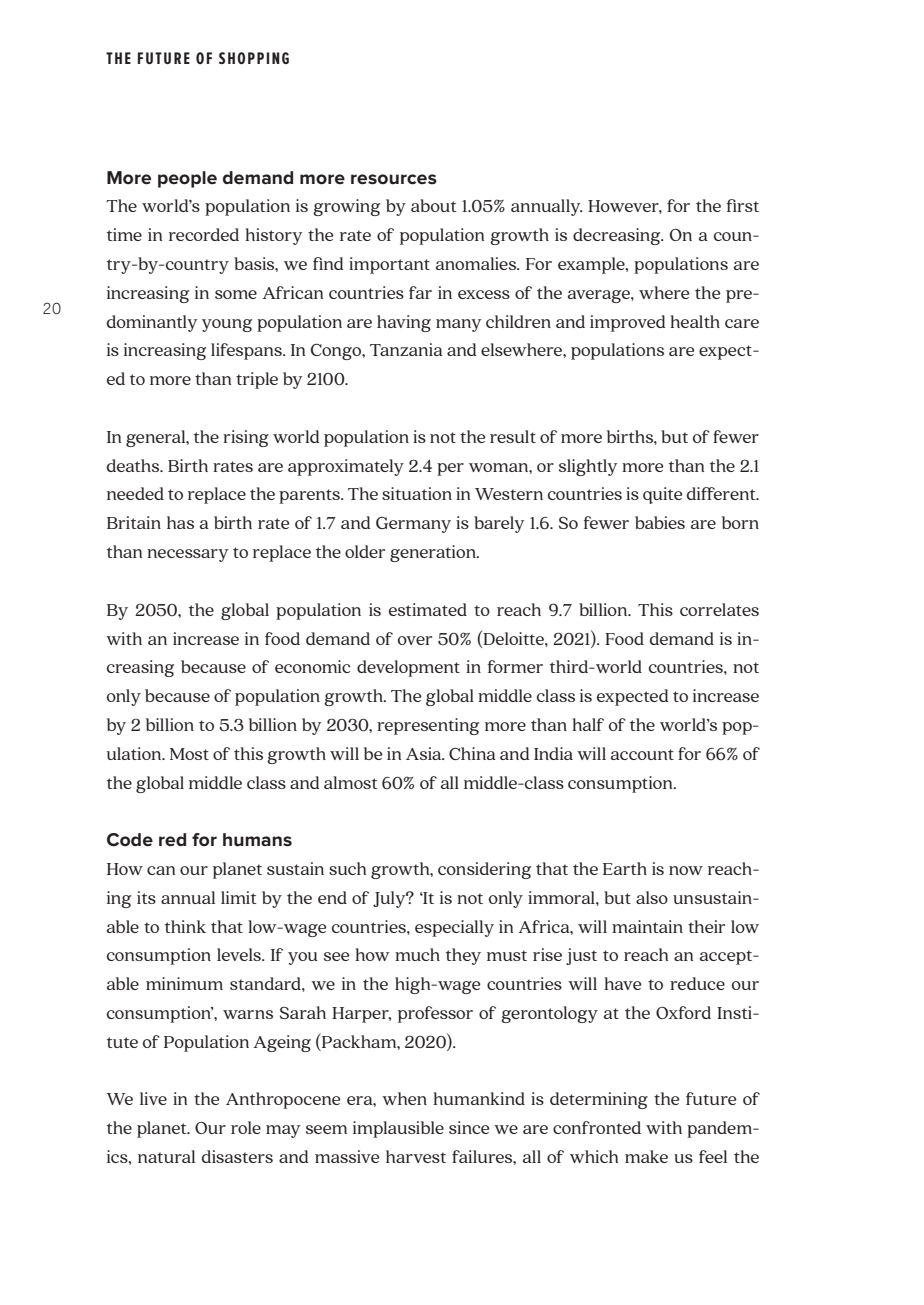 The width and height of the screenshot is (924, 1305). Describe the element at coordinates (312, 666) in the screenshot. I see `economic` at that location.
